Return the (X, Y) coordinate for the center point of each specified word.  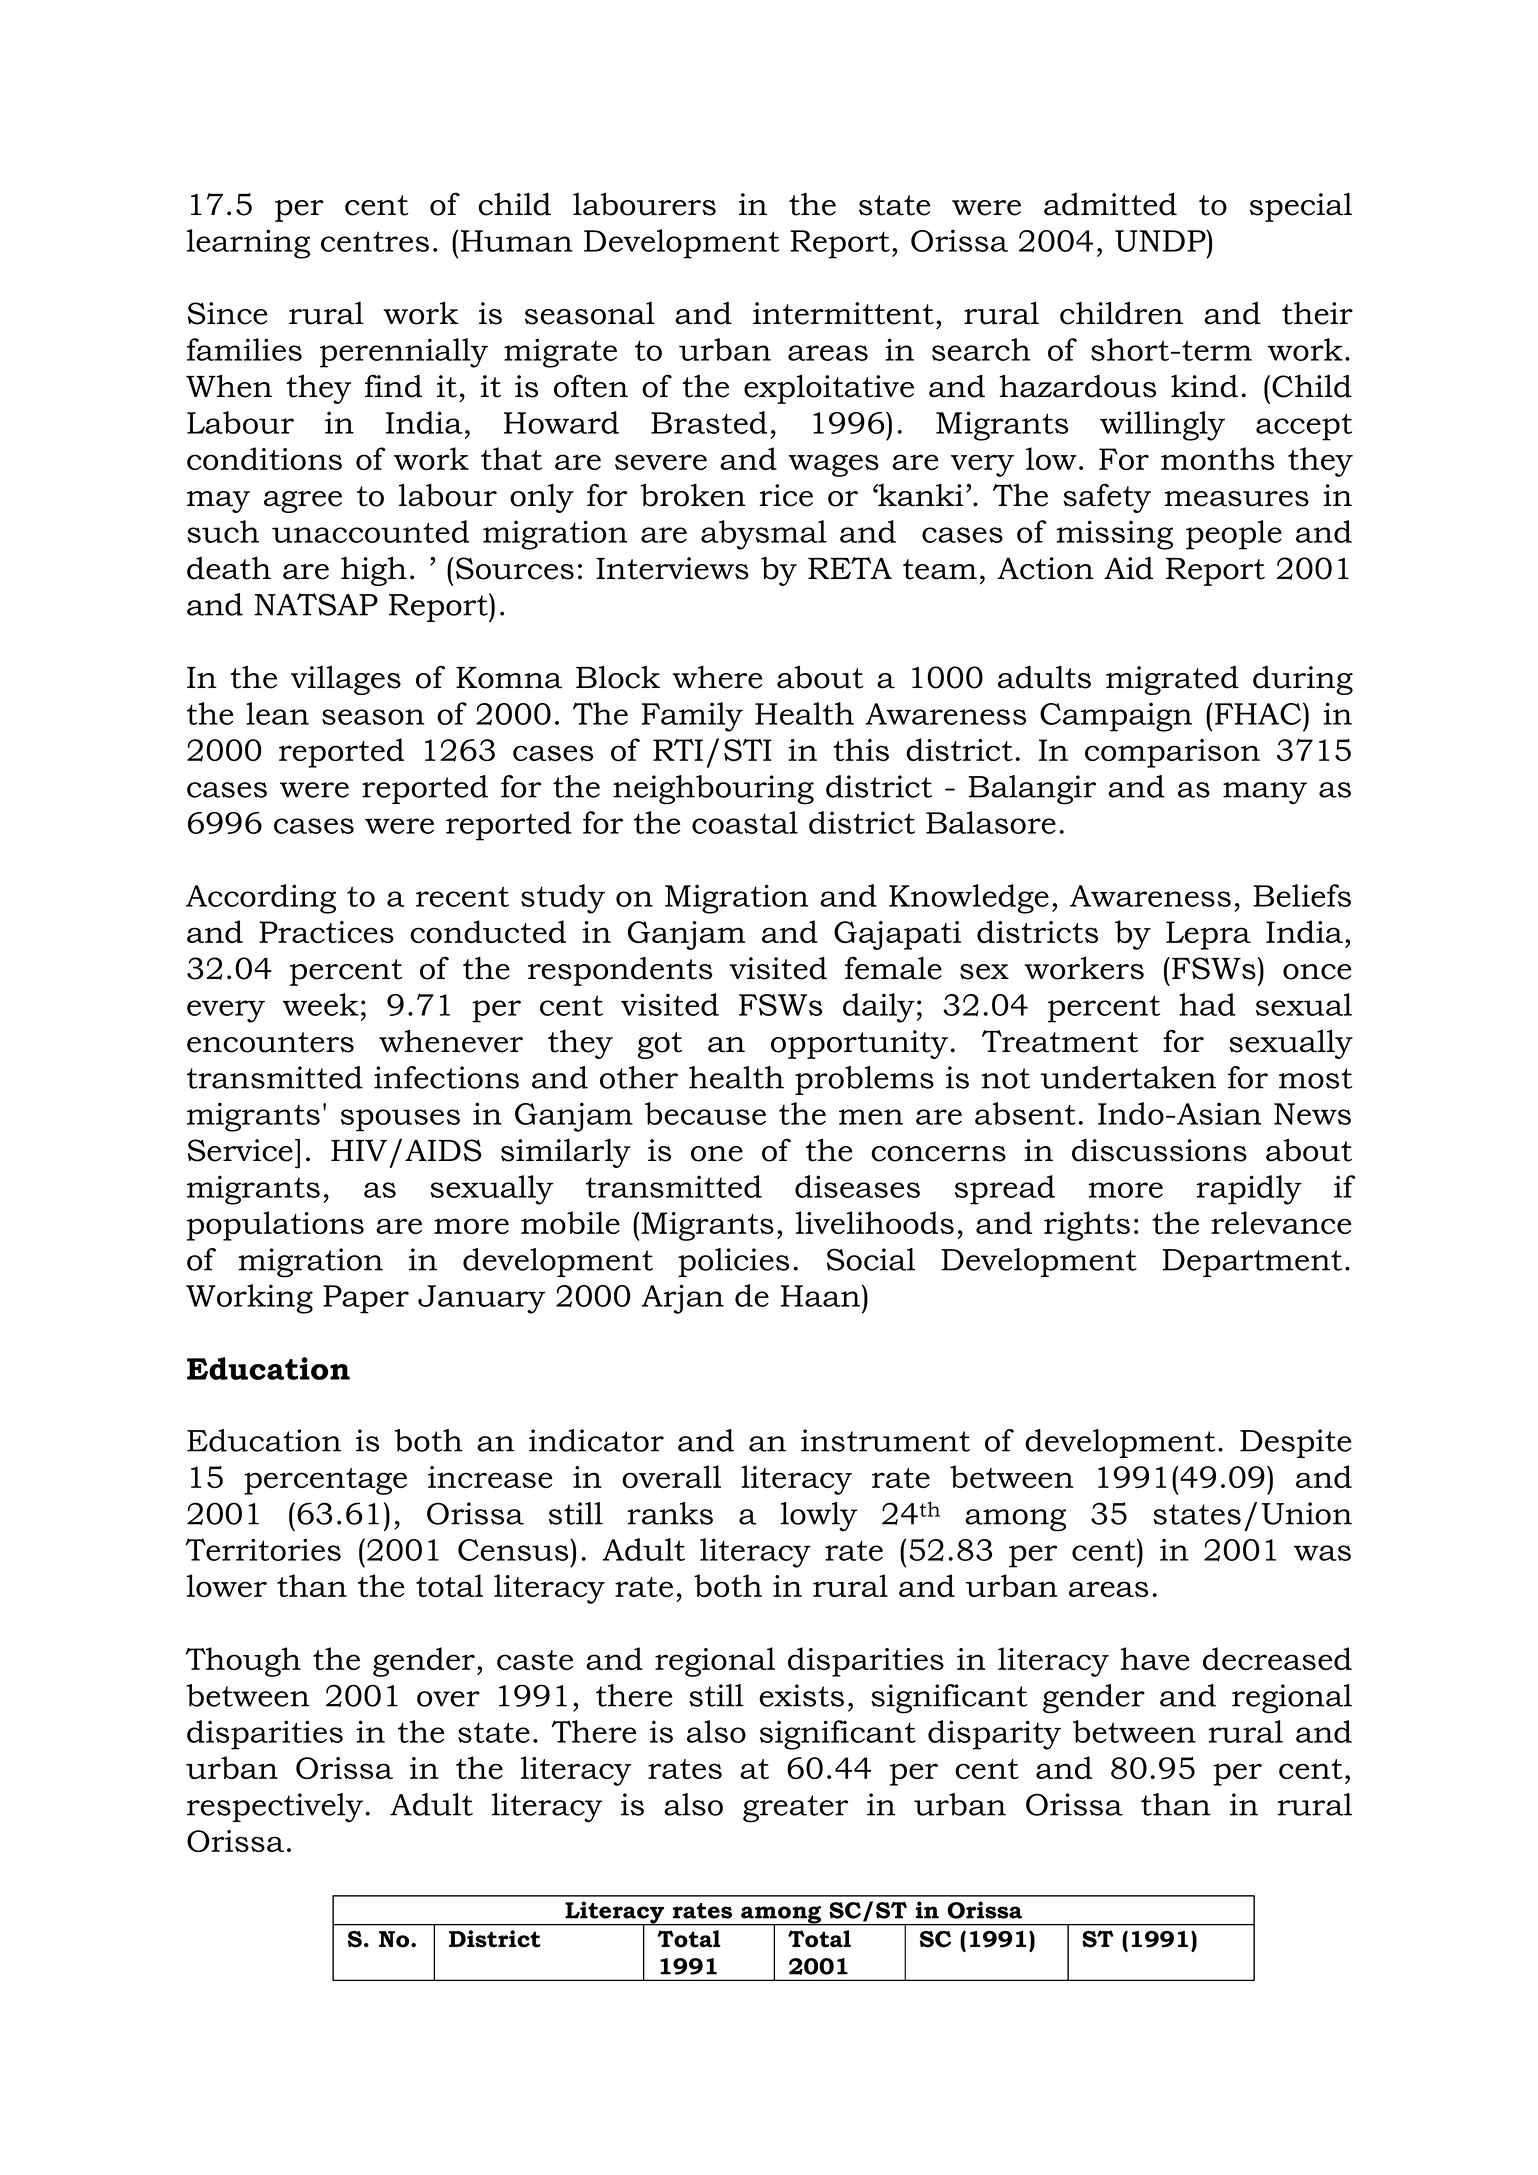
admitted (1110, 204)
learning (248, 244)
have (1155, 1658)
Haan (820, 1296)
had (1207, 1004)
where (717, 677)
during (1303, 680)
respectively (275, 1808)
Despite (1295, 1443)
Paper (366, 1299)
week (320, 1004)
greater (795, 1809)
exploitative (829, 389)
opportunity (861, 1044)
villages (346, 680)
